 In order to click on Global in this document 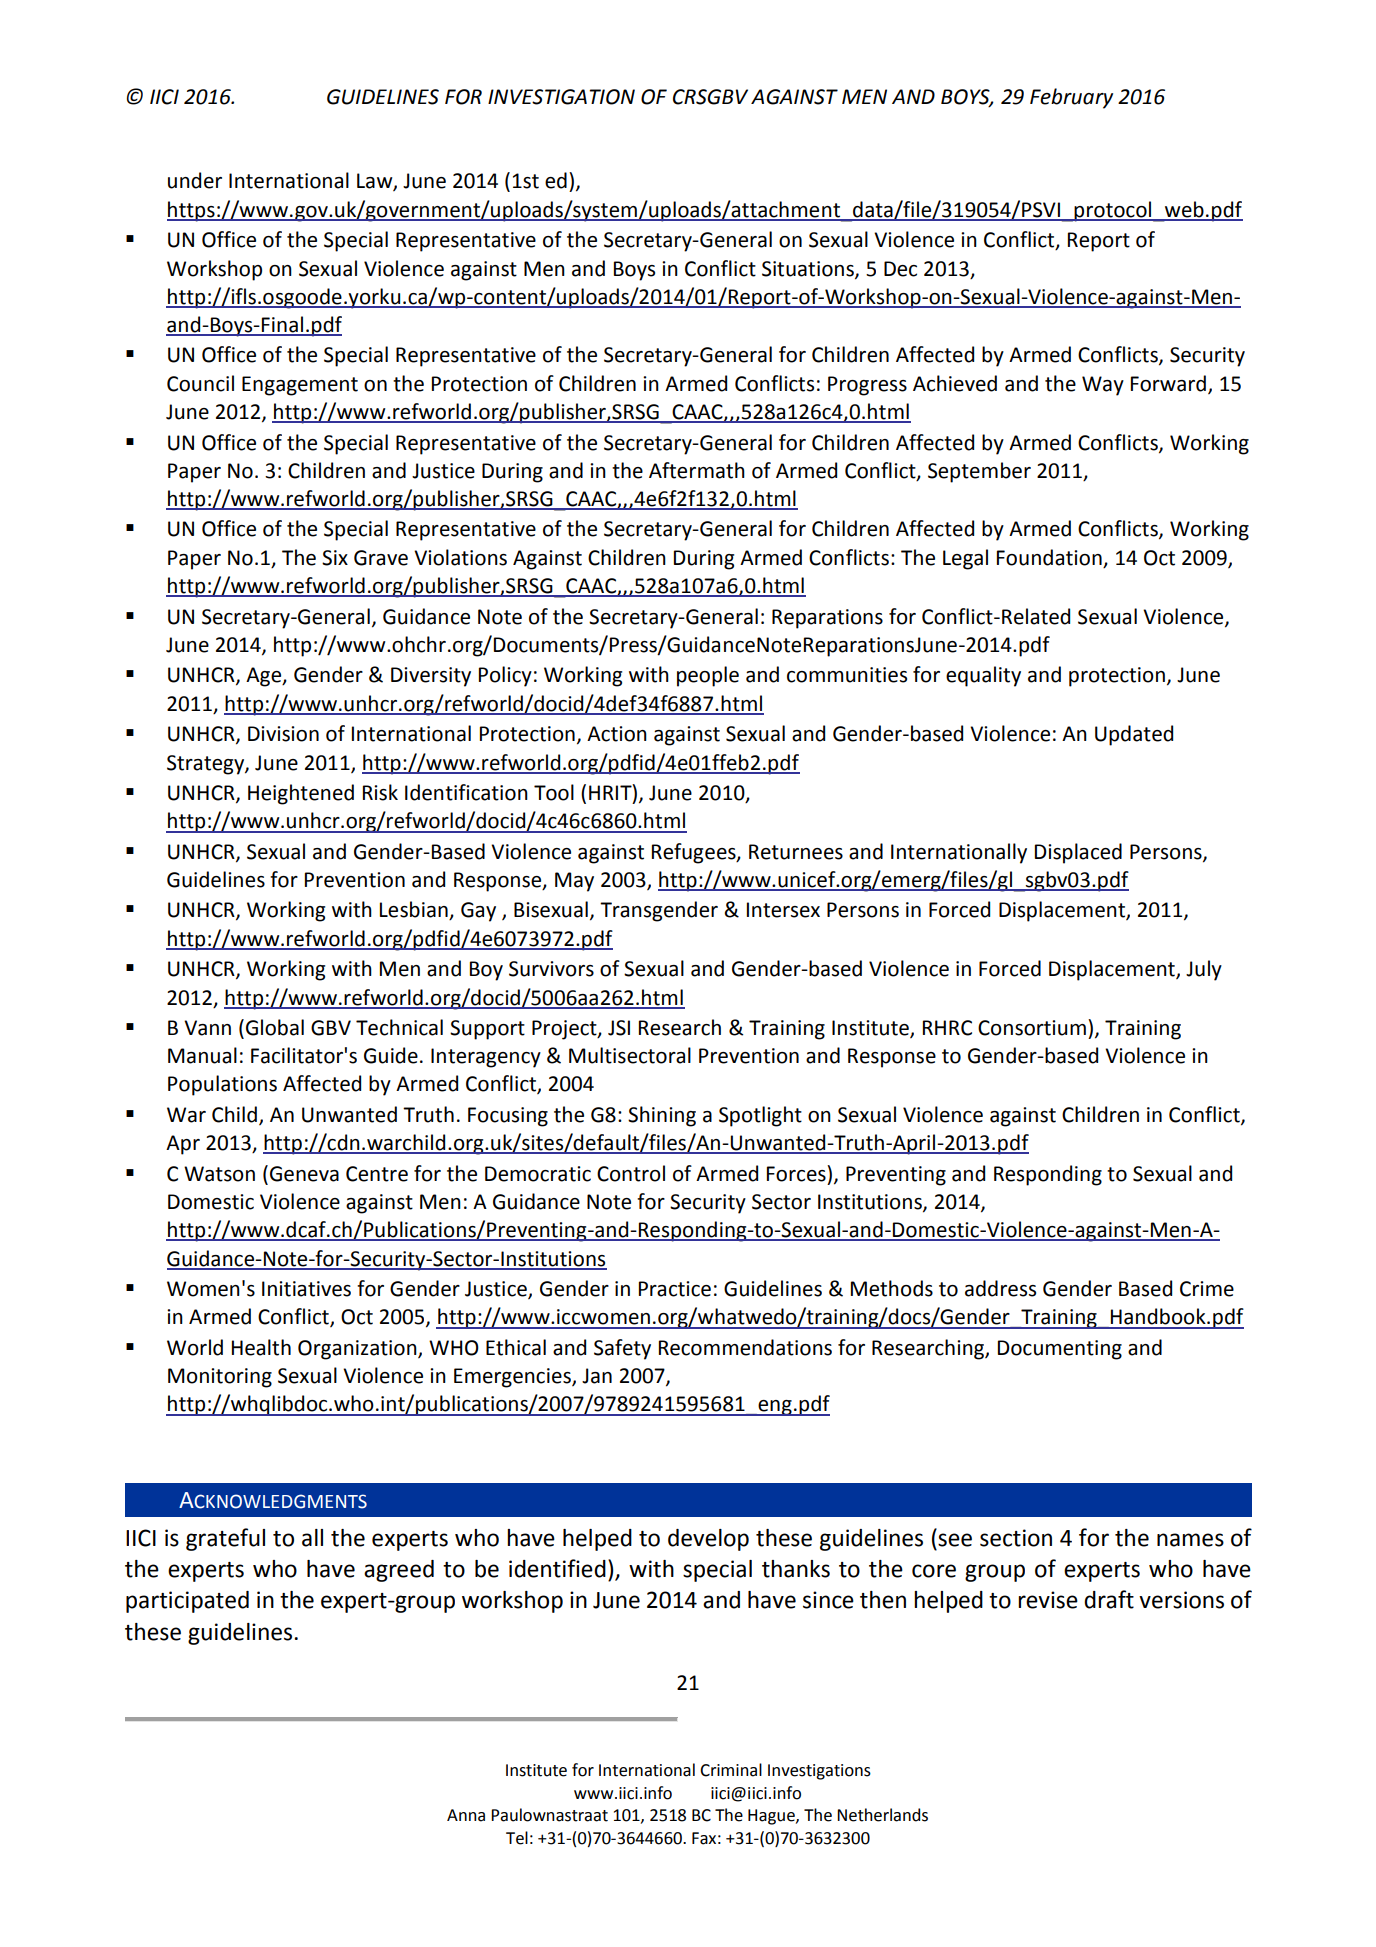, I will do `click(275, 1027)`.
